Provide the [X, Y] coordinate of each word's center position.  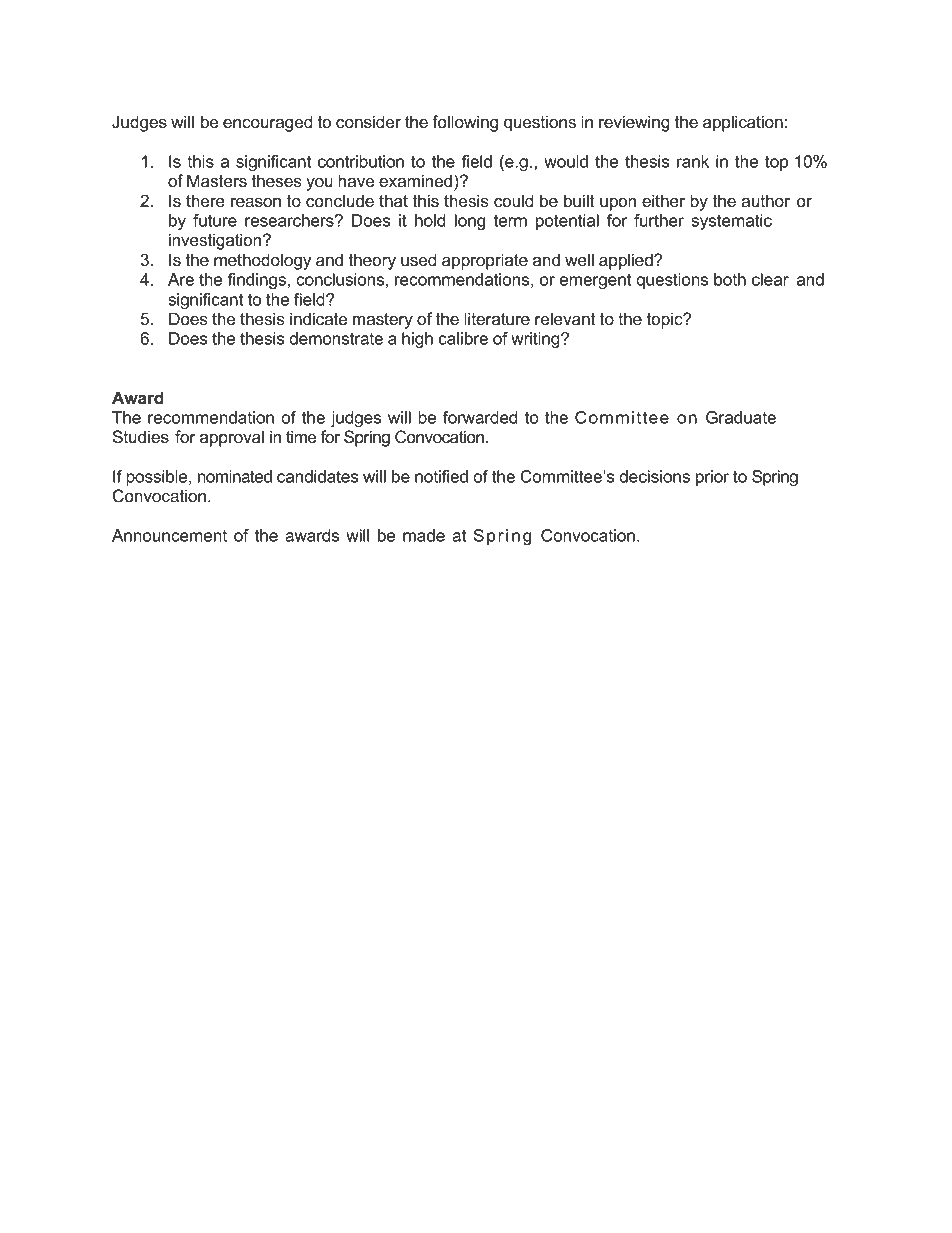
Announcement [169, 535]
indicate [318, 319]
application [743, 123]
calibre [463, 338]
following [465, 123]
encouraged [267, 123]
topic [665, 320]
